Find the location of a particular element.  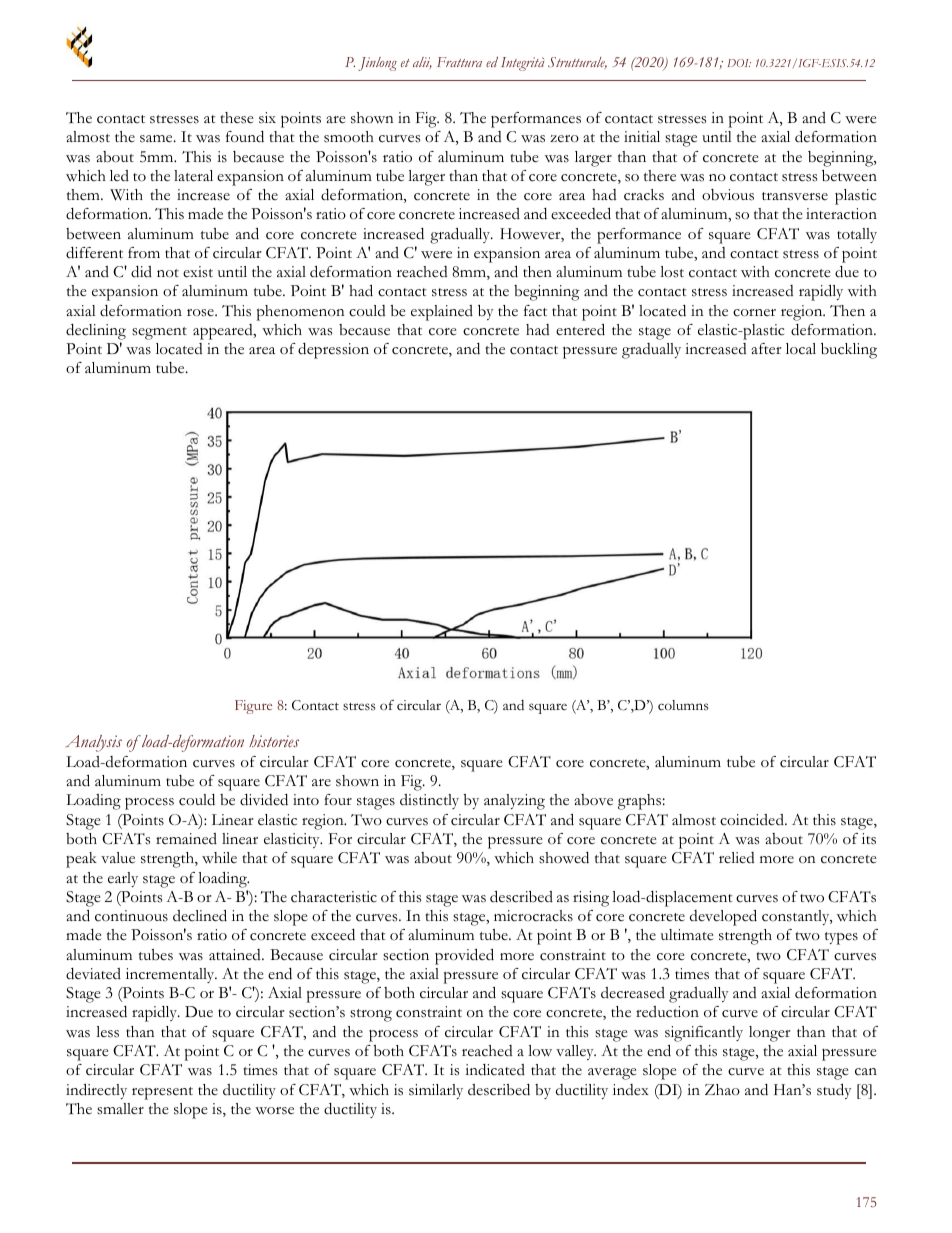

these is located at coordinates (237, 118).
